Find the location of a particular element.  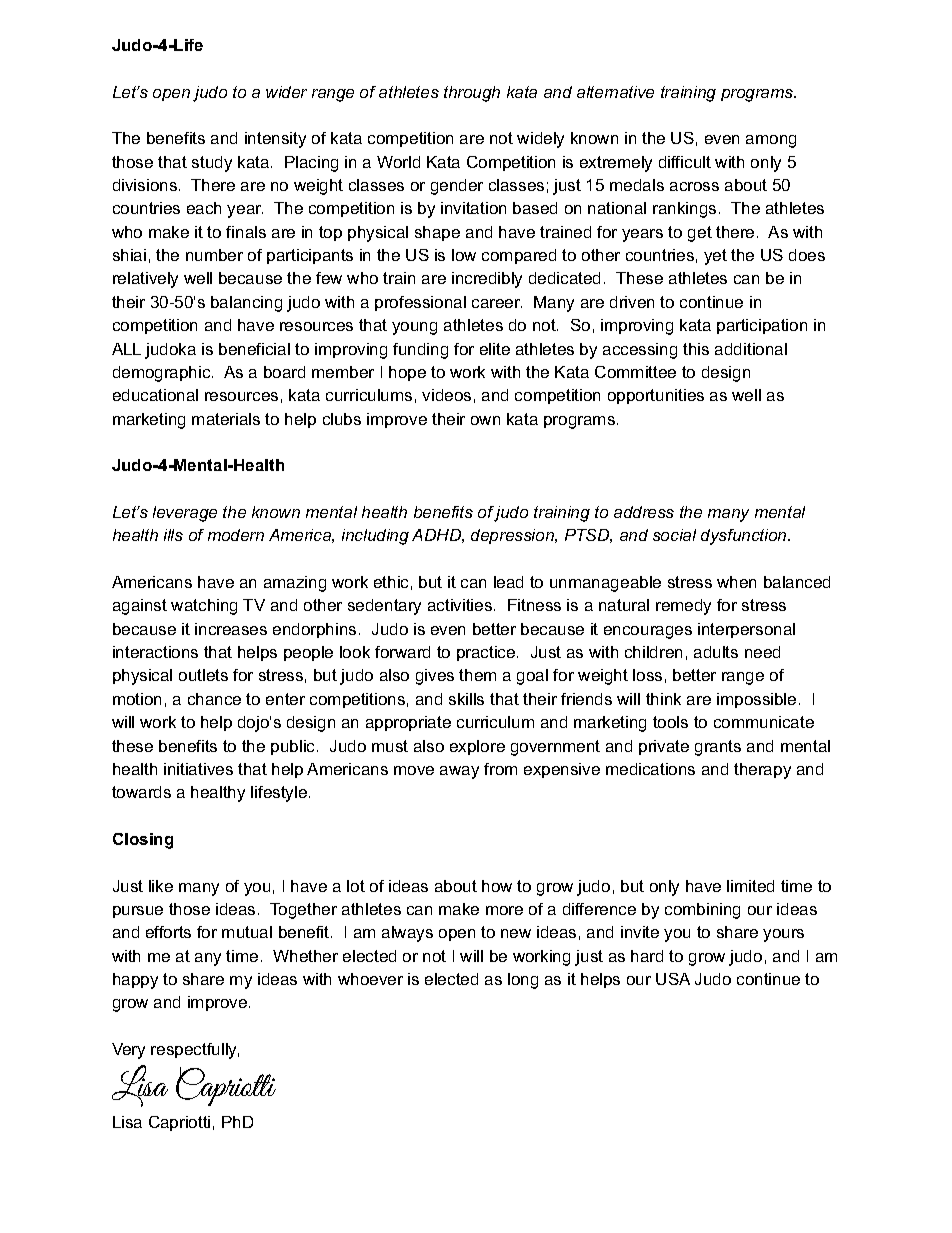

among is located at coordinates (771, 141).
